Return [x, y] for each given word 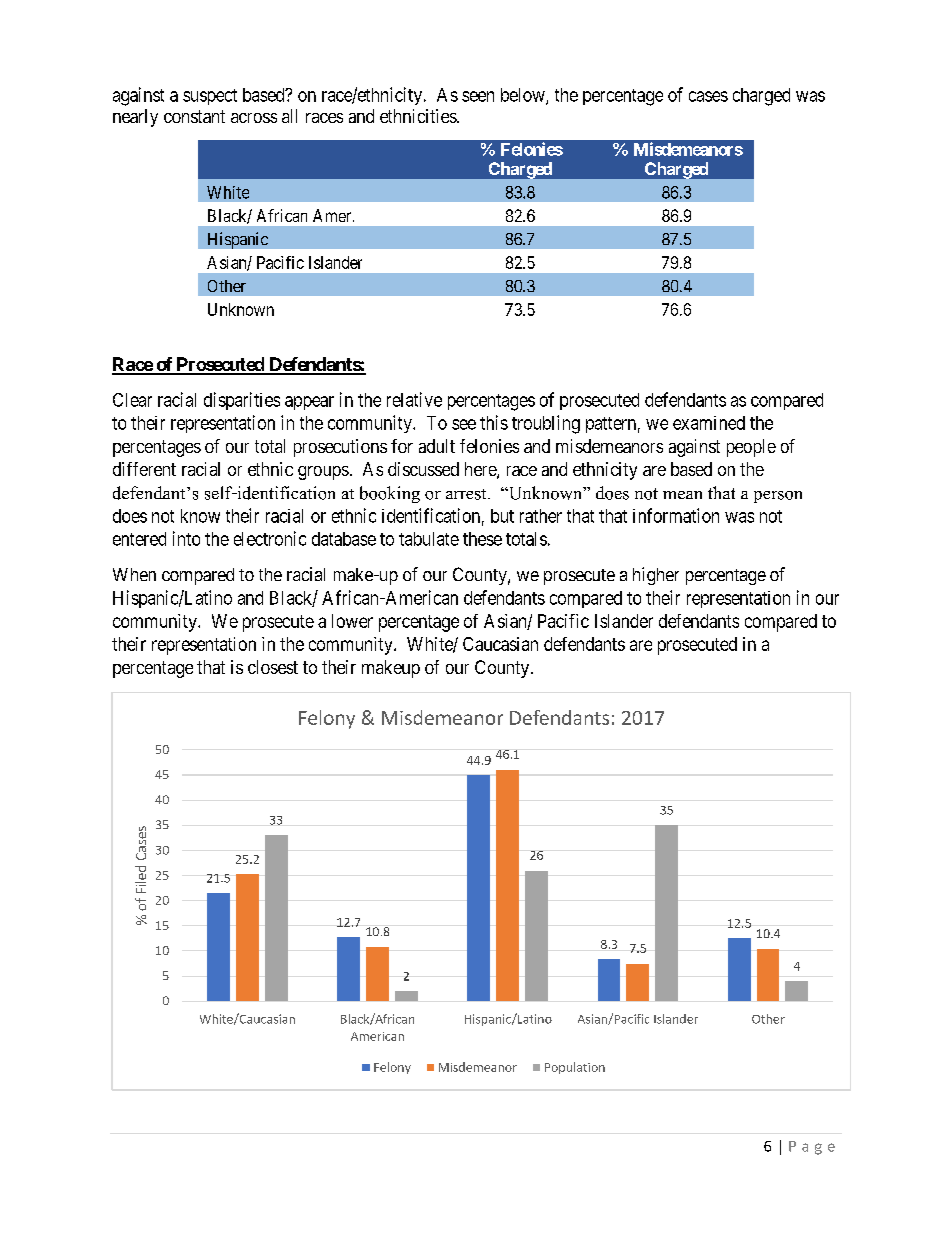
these [482, 539]
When [134, 574]
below [524, 96]
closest [273, 667]
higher [656, 576]
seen [478, 96]
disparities [242, 401]
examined [709, 423]
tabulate [429, 539]
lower [352, 621]
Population [575, 1068]
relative [414, 399]
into [186, 538]
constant [194, 116]
